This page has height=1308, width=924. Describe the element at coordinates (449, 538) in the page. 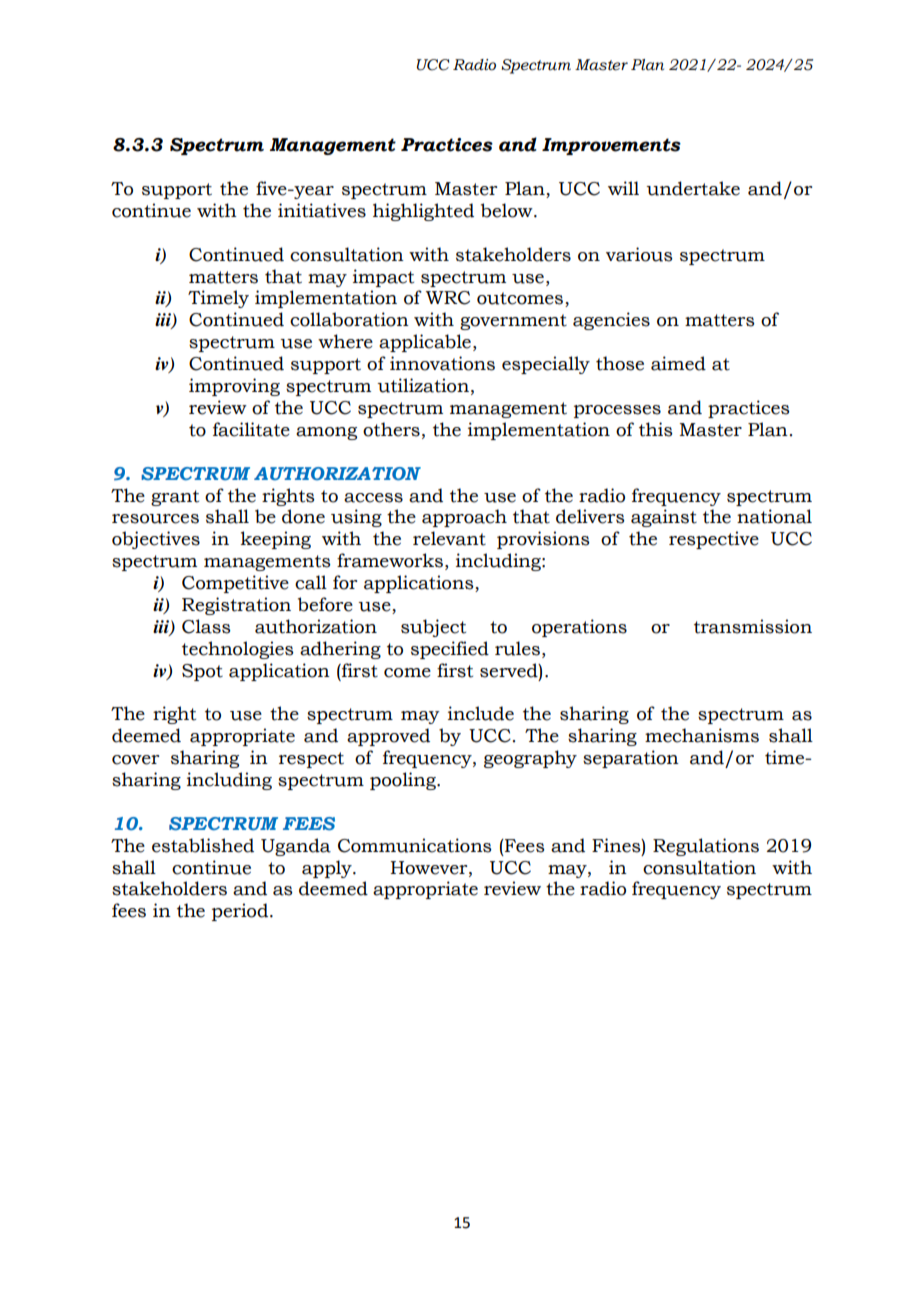

I see `relevant` at that location.
